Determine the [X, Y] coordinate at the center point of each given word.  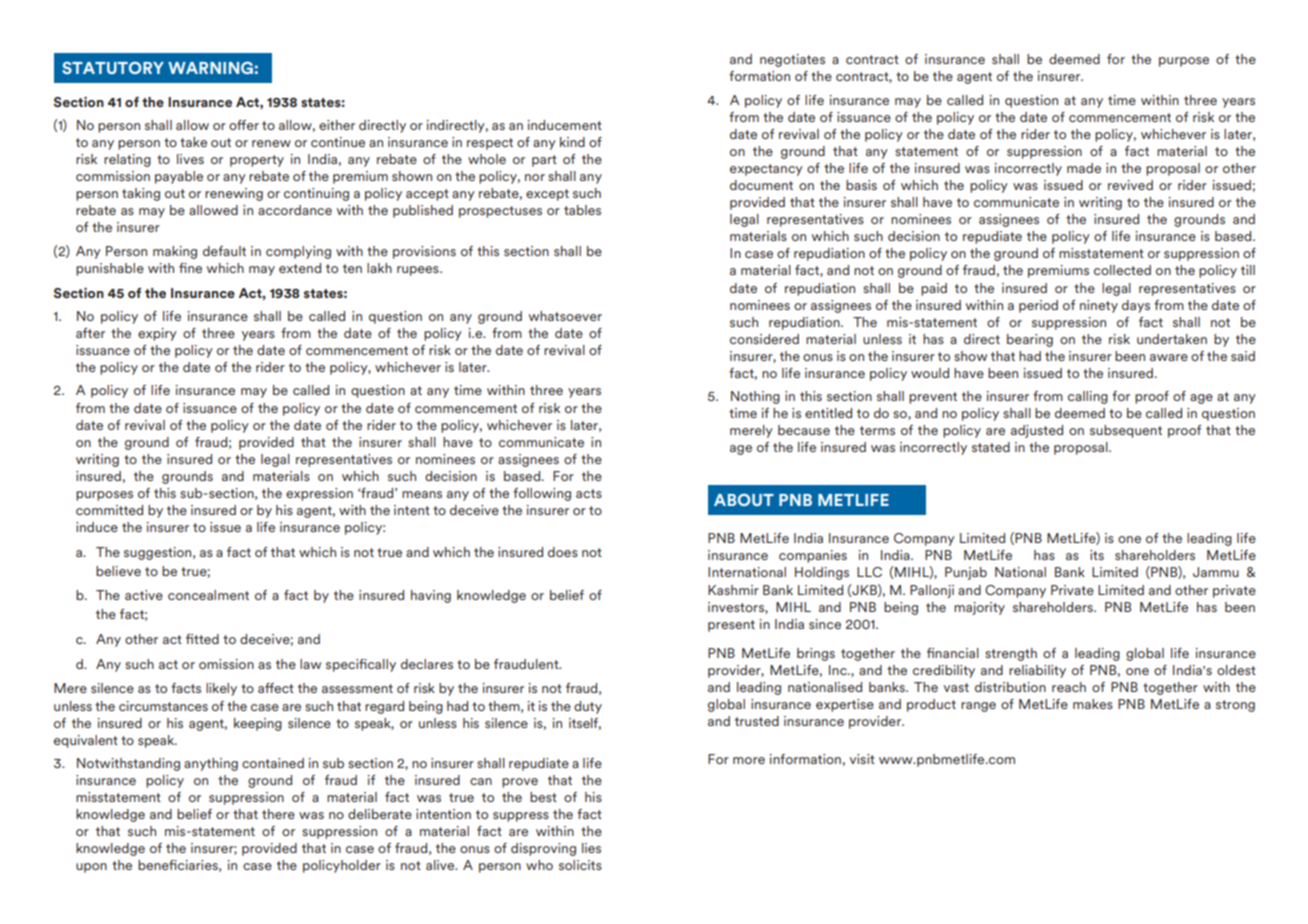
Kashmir [733, 590]
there [278, 814]
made [1084, 168]
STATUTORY [113, 67]
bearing [1030, 340]
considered [764, 339]
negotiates [792, 60]
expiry [157, 334]
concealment [208, 595]
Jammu [1216, 572]
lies [591, 848]
